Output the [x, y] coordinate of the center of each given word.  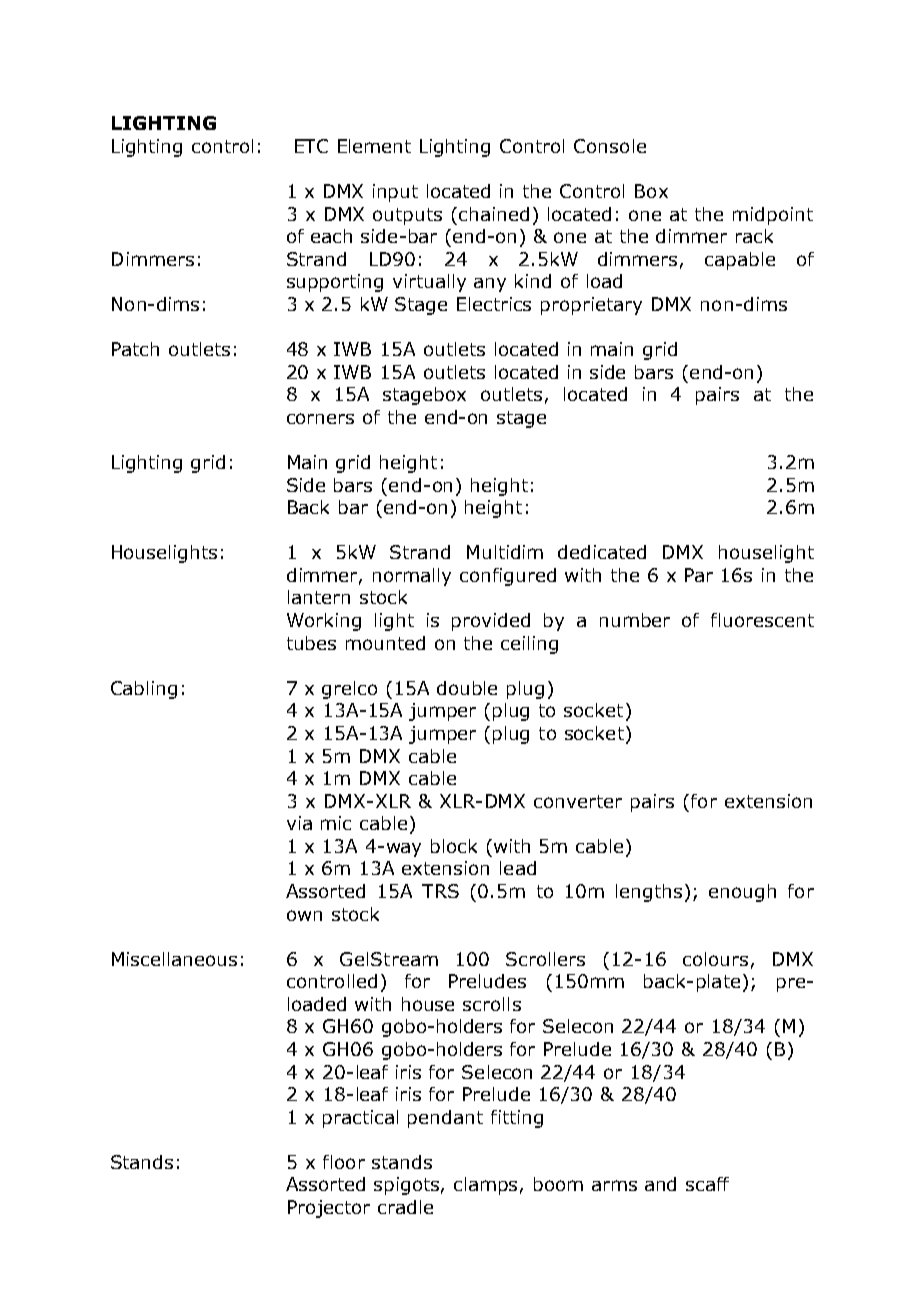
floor [344, 1162]
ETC [311, 146]
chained [494, 214]
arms [614, 1185]
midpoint [773, 216]
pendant [445, 1119]
